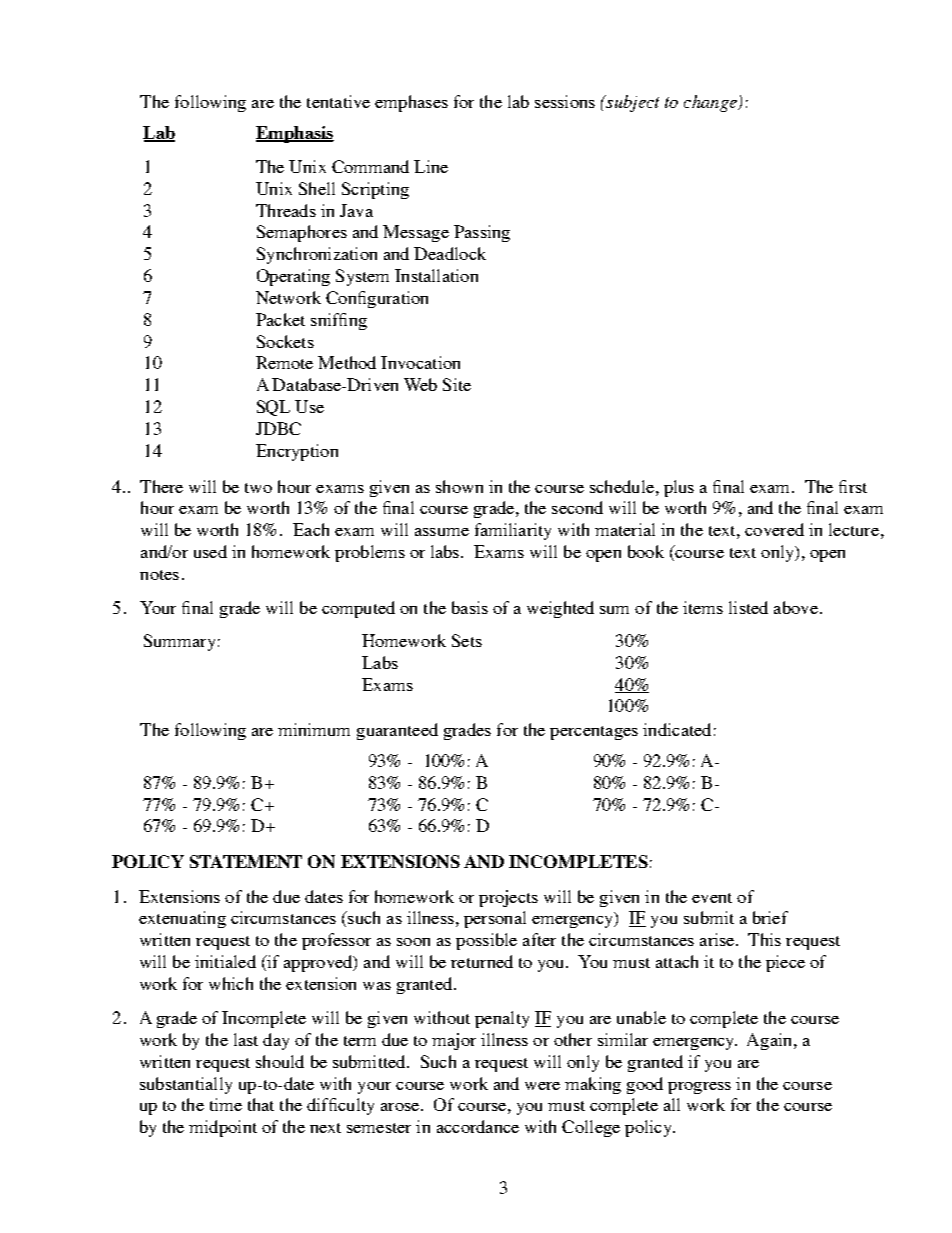 This screenshot has height=1233, width=952. What do you see at coordinates (711, 103) in the screenshot?
I see `change` at bounding box center [711, 103].
